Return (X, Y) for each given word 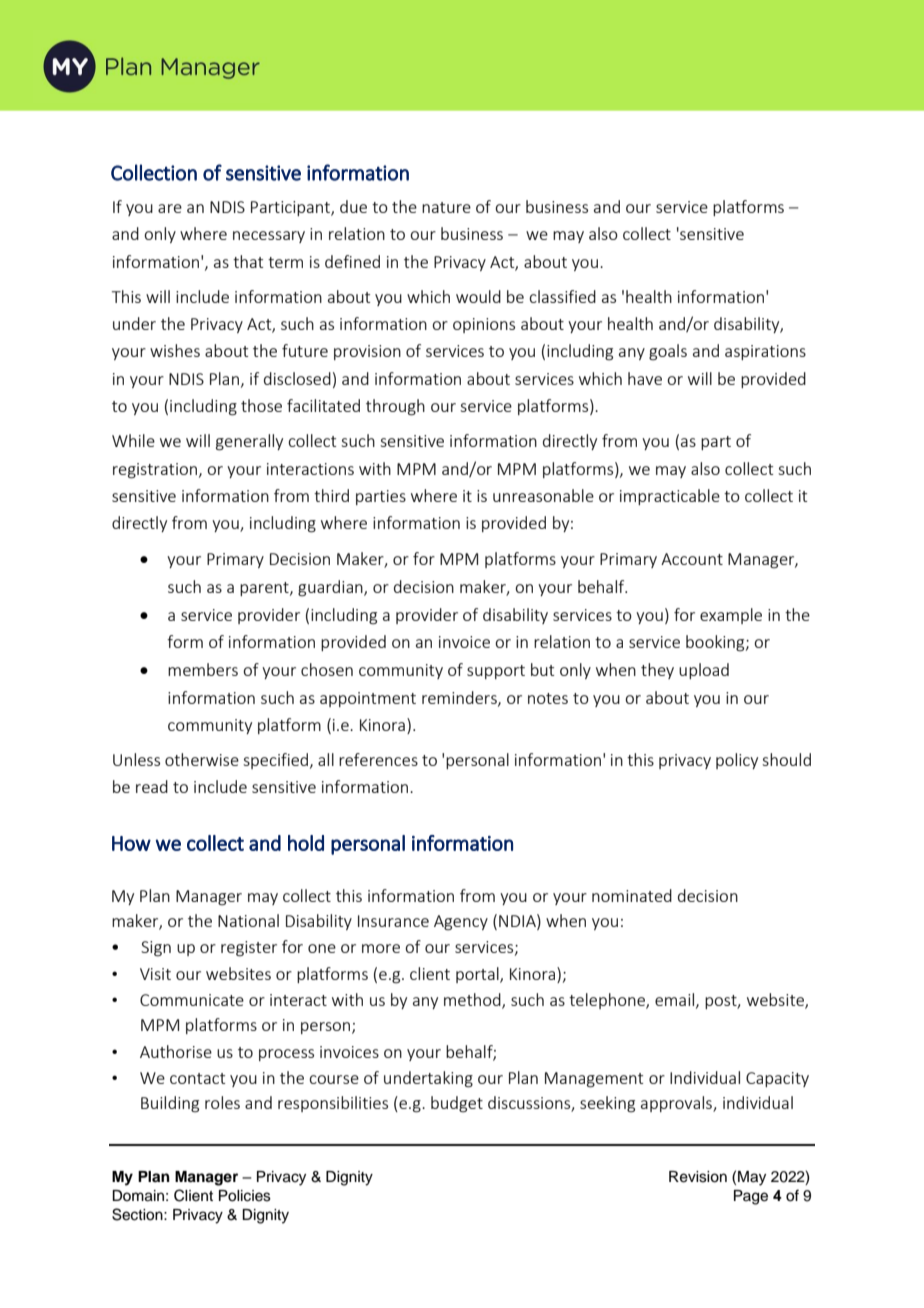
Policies (245, 1196)
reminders (460, 698)
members (203, 669)
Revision (698, 1177)
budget (457, 1104)
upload (704, 671)
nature (446, 207)
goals (668, 352)
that (248, 261)
